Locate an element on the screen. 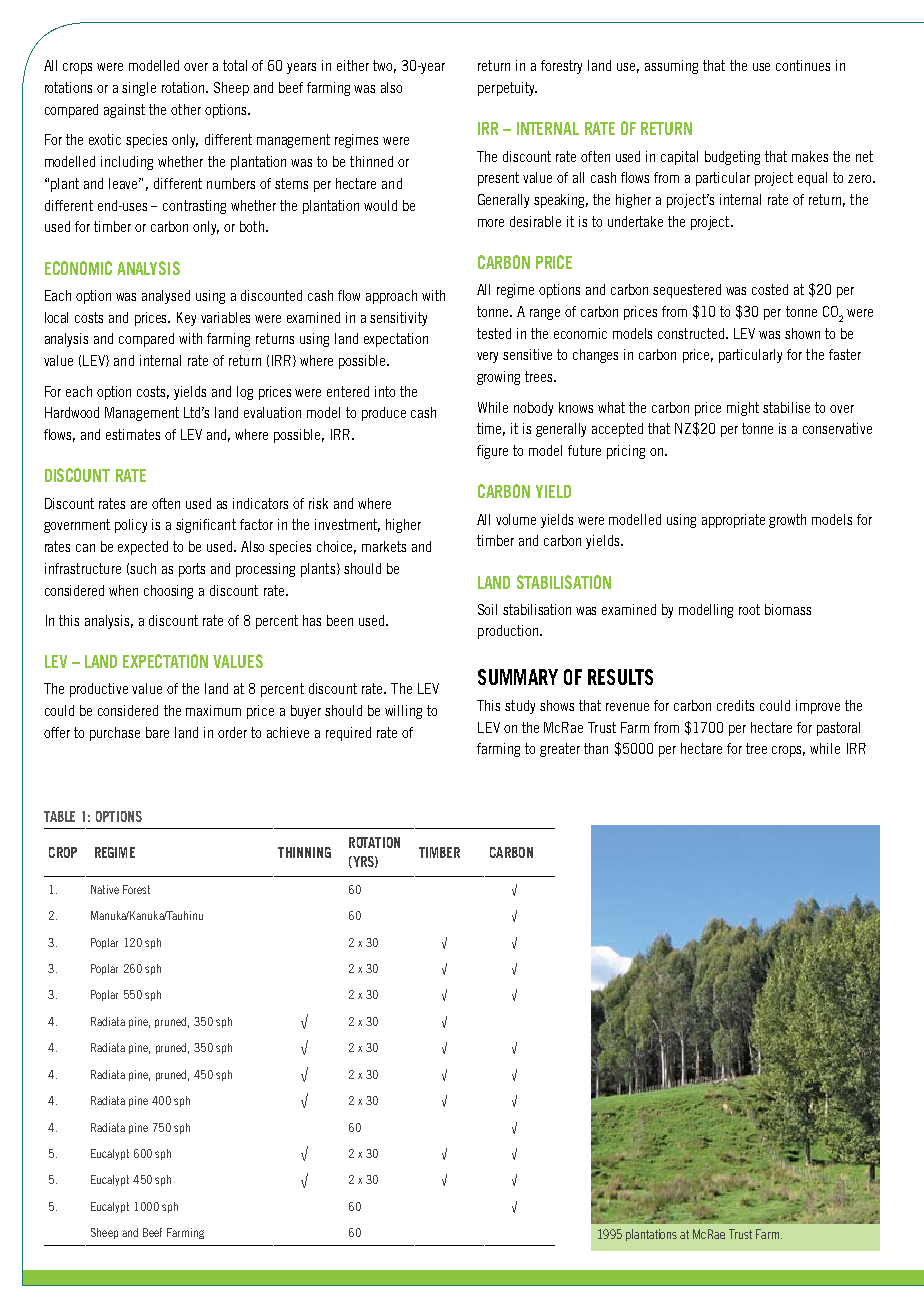  estimates is located at coordinates (133, 434).
